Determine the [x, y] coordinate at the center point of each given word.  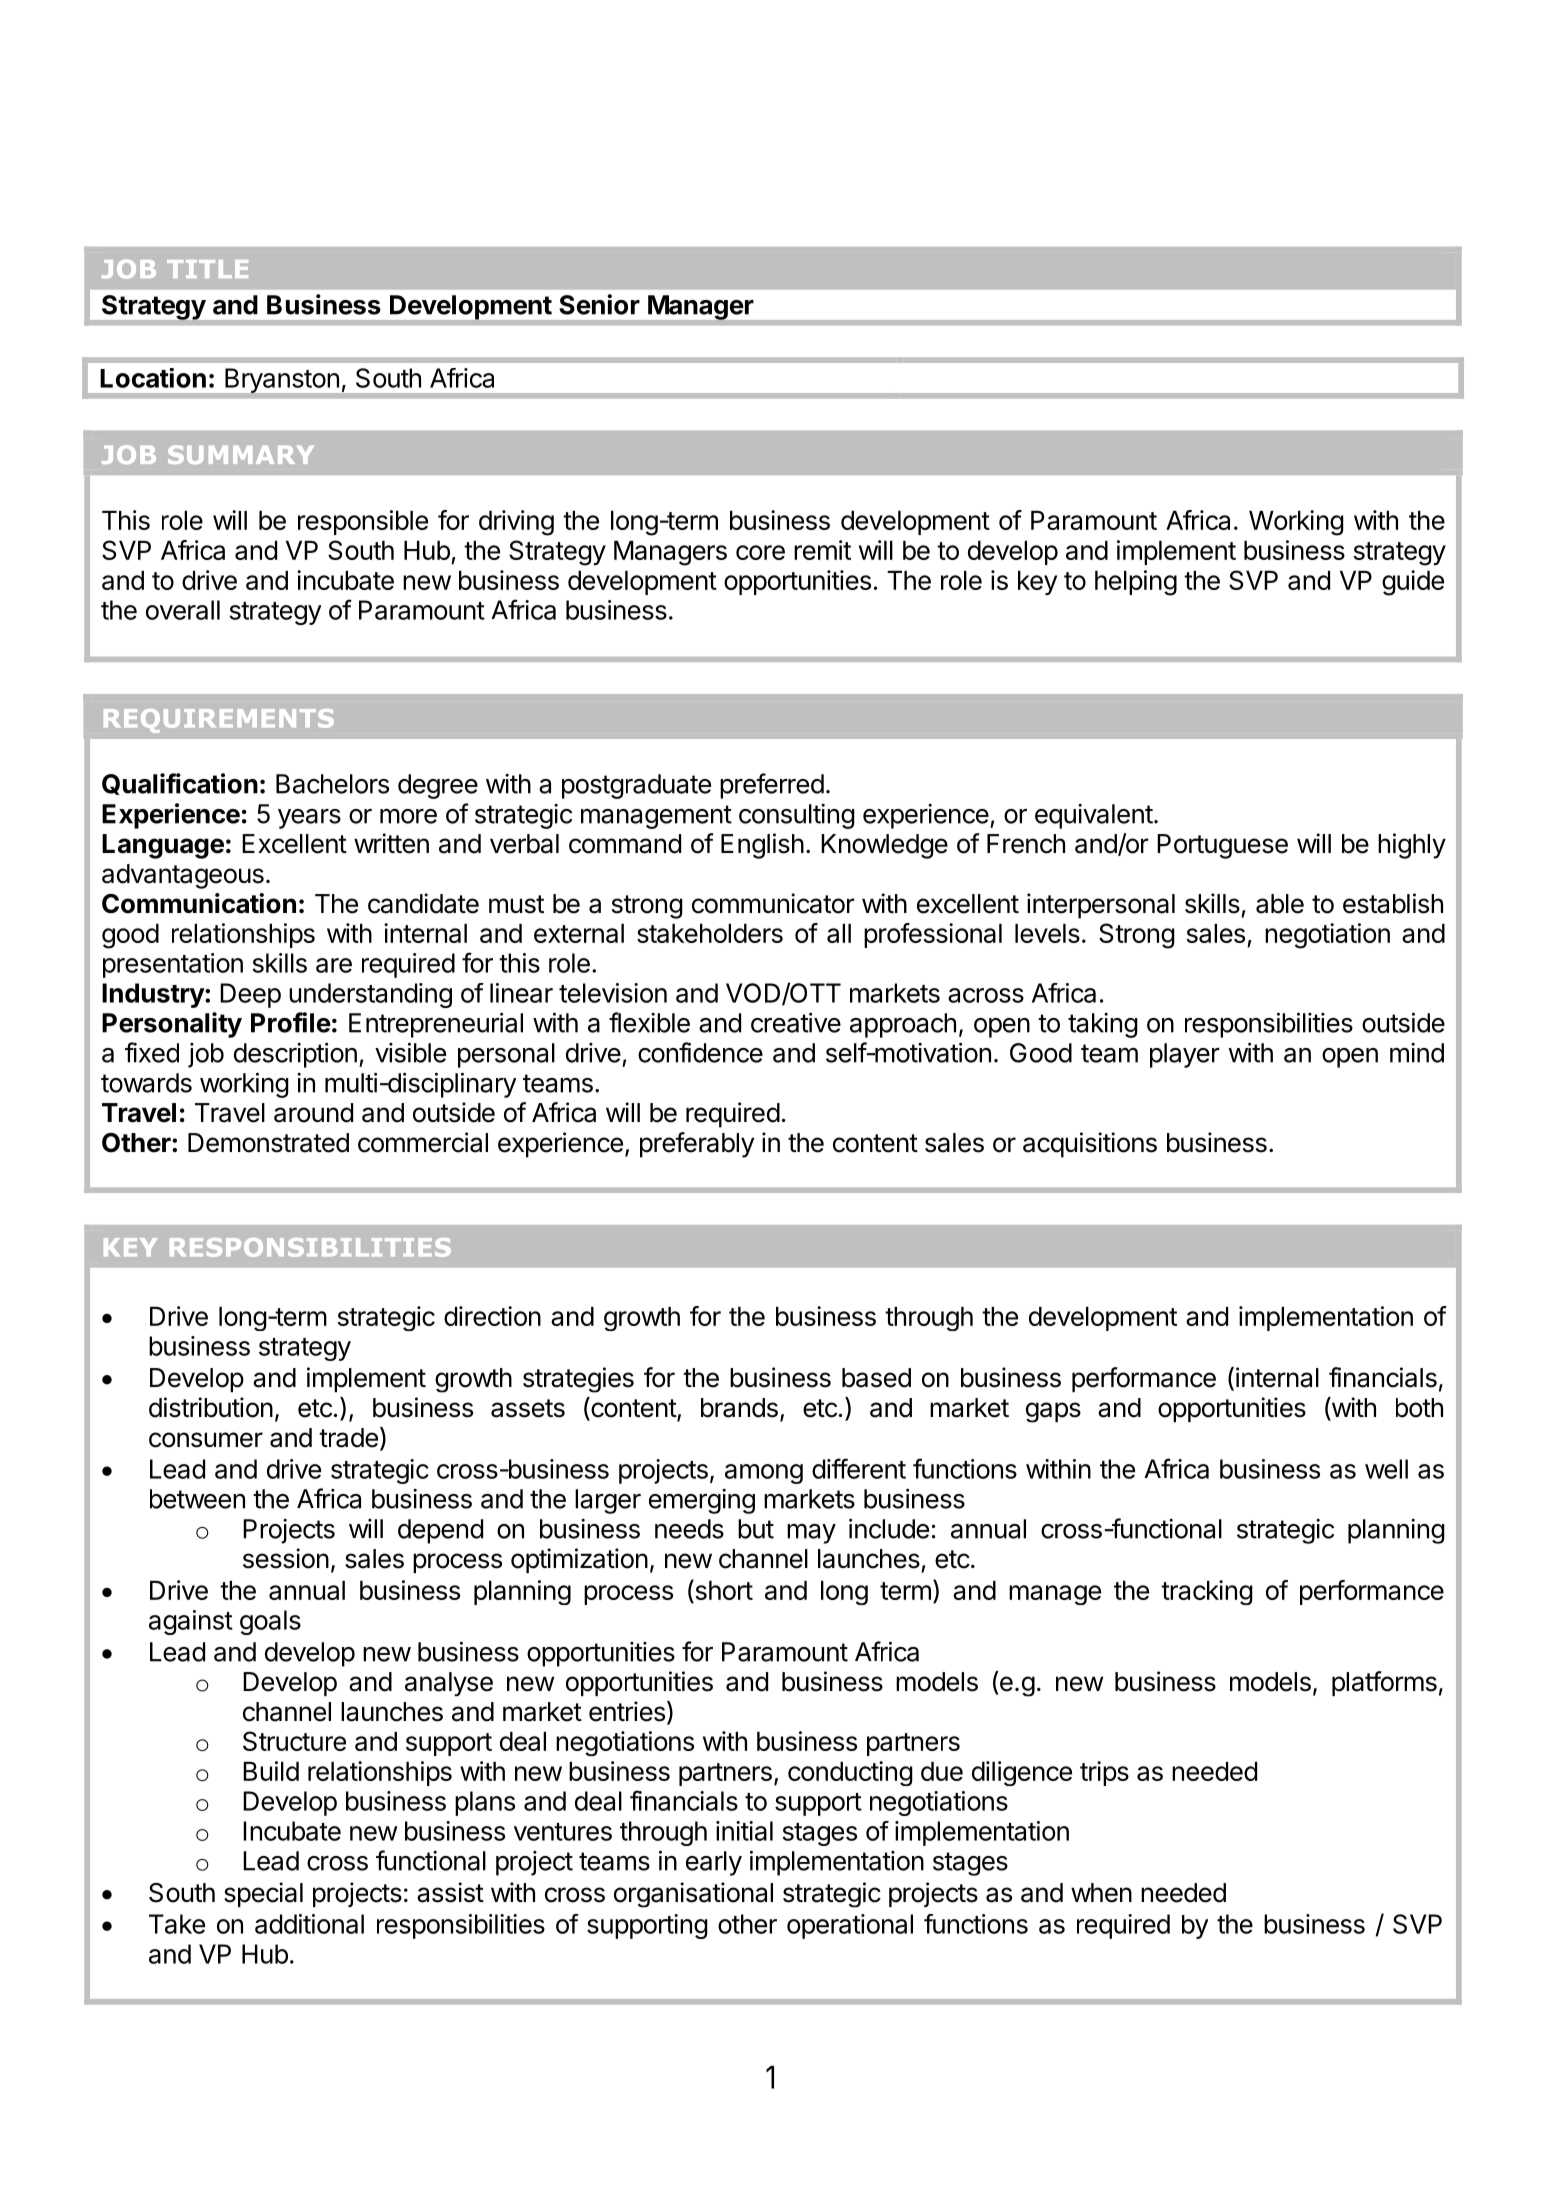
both [1419, 1408]
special [263, 1894]
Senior [599, 304]
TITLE [207, 269]
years [309, 819]
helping [1136, 583]
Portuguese [1222, 846]
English [762, 846]
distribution [211, 1407]
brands [739, 1408]
